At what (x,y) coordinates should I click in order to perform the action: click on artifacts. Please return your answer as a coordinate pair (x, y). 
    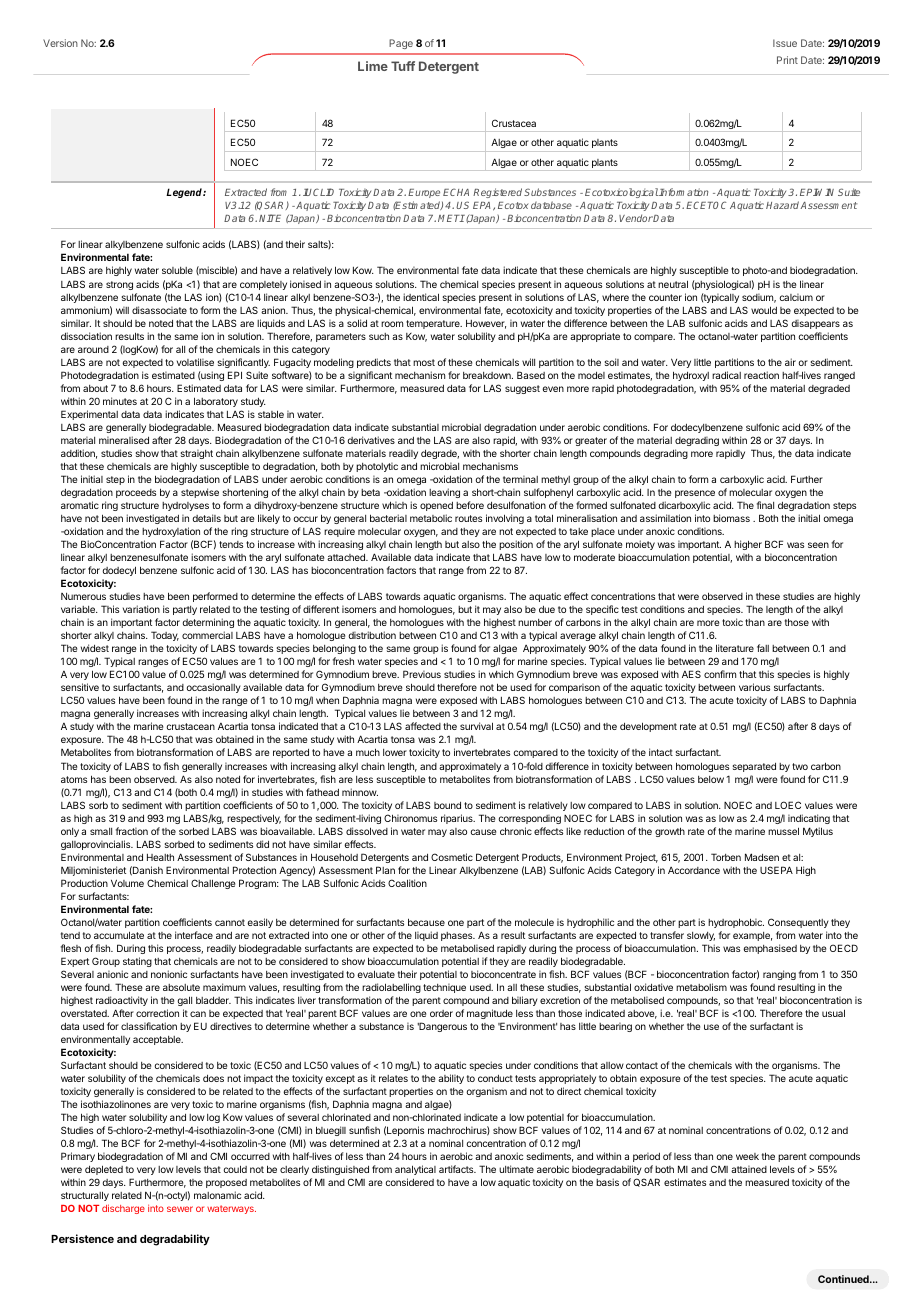
    Looking at the image, I should click on (457, 1169).
